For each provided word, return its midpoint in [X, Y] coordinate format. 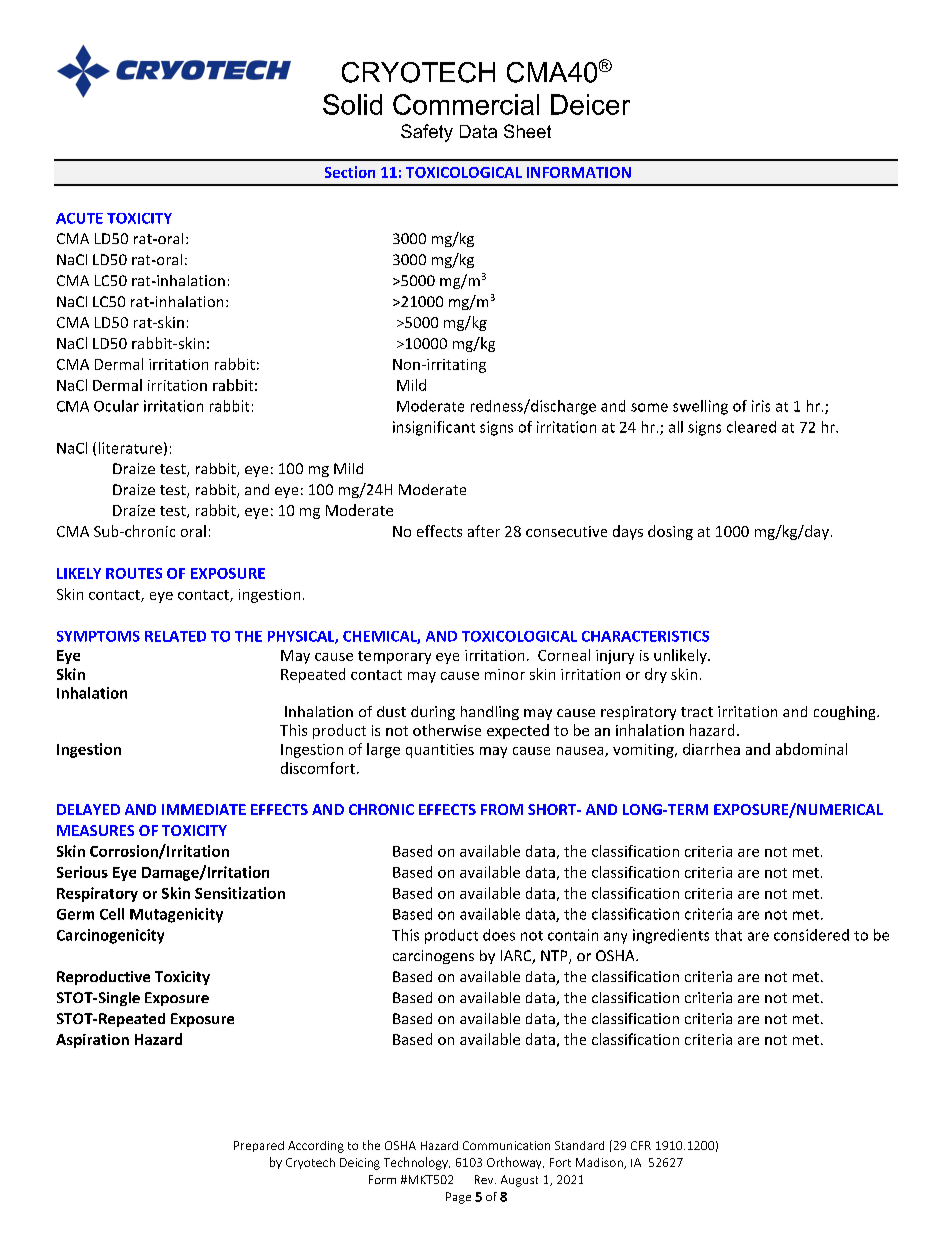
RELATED [175, 636]
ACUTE [79, 218]
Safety [427, 133]
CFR [641, 1145]
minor [505, 674]
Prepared [259, 1146]
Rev [485, 1179]
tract [697, 712]
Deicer [590, 104]
